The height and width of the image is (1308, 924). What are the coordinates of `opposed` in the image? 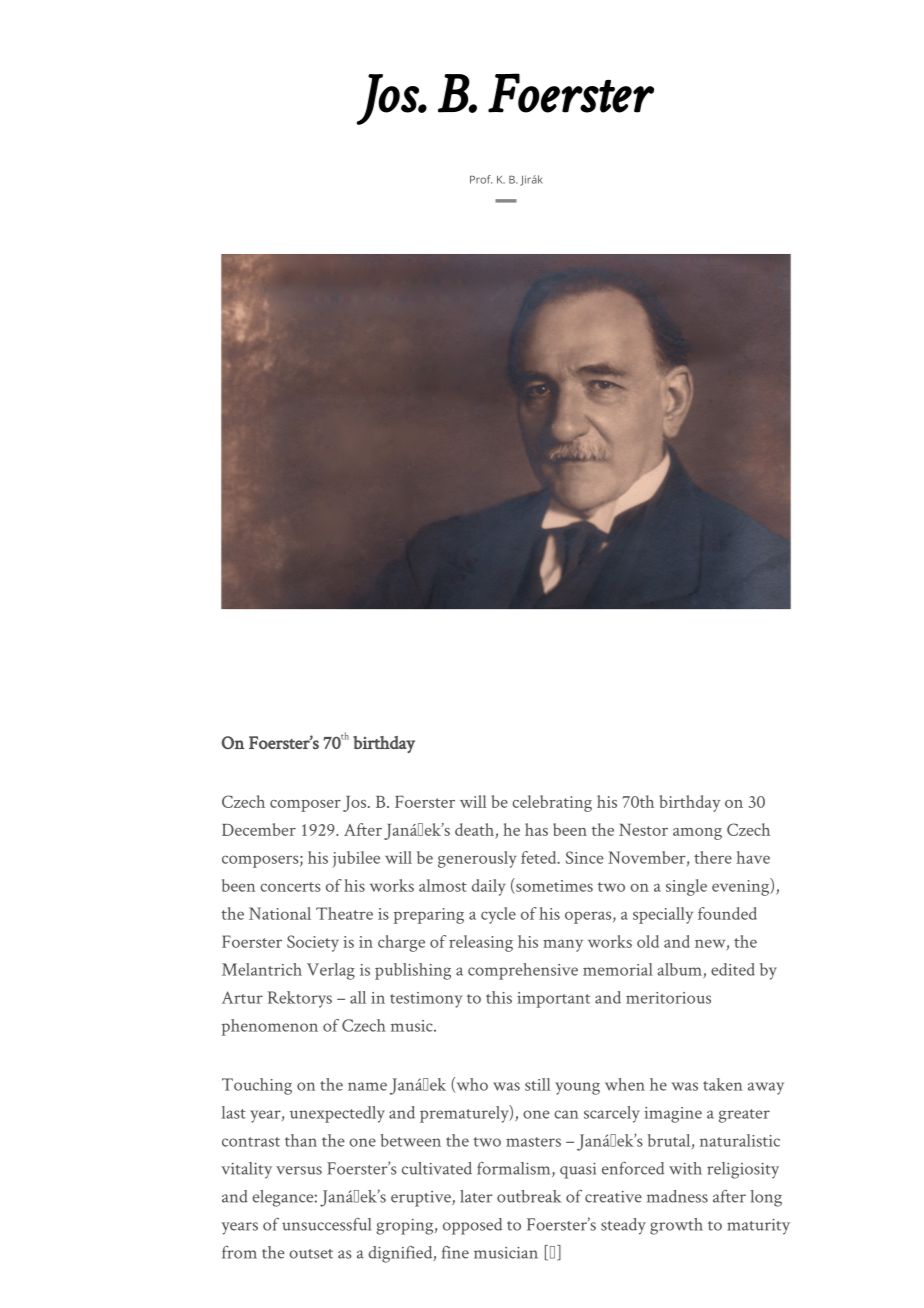 It's located at (472, 1226).
